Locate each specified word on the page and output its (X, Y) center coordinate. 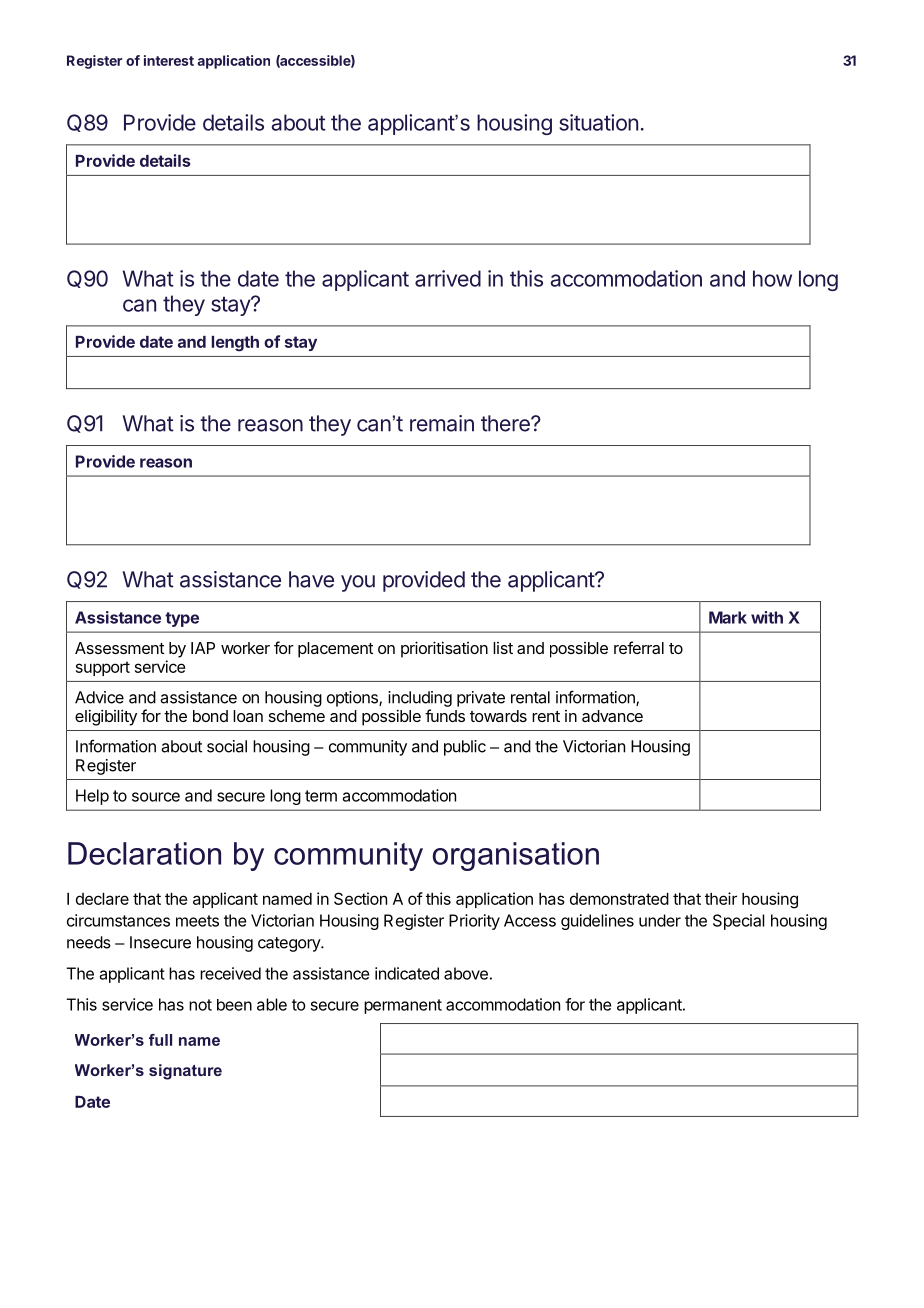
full (160, 1040)
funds (445, 715)
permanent (403, 1006)
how (772, 278)
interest (169, 60)
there (506, 423)
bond (210, 716)
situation (598, 122)
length (235, 344)
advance (612, 716)
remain (442, 423)
